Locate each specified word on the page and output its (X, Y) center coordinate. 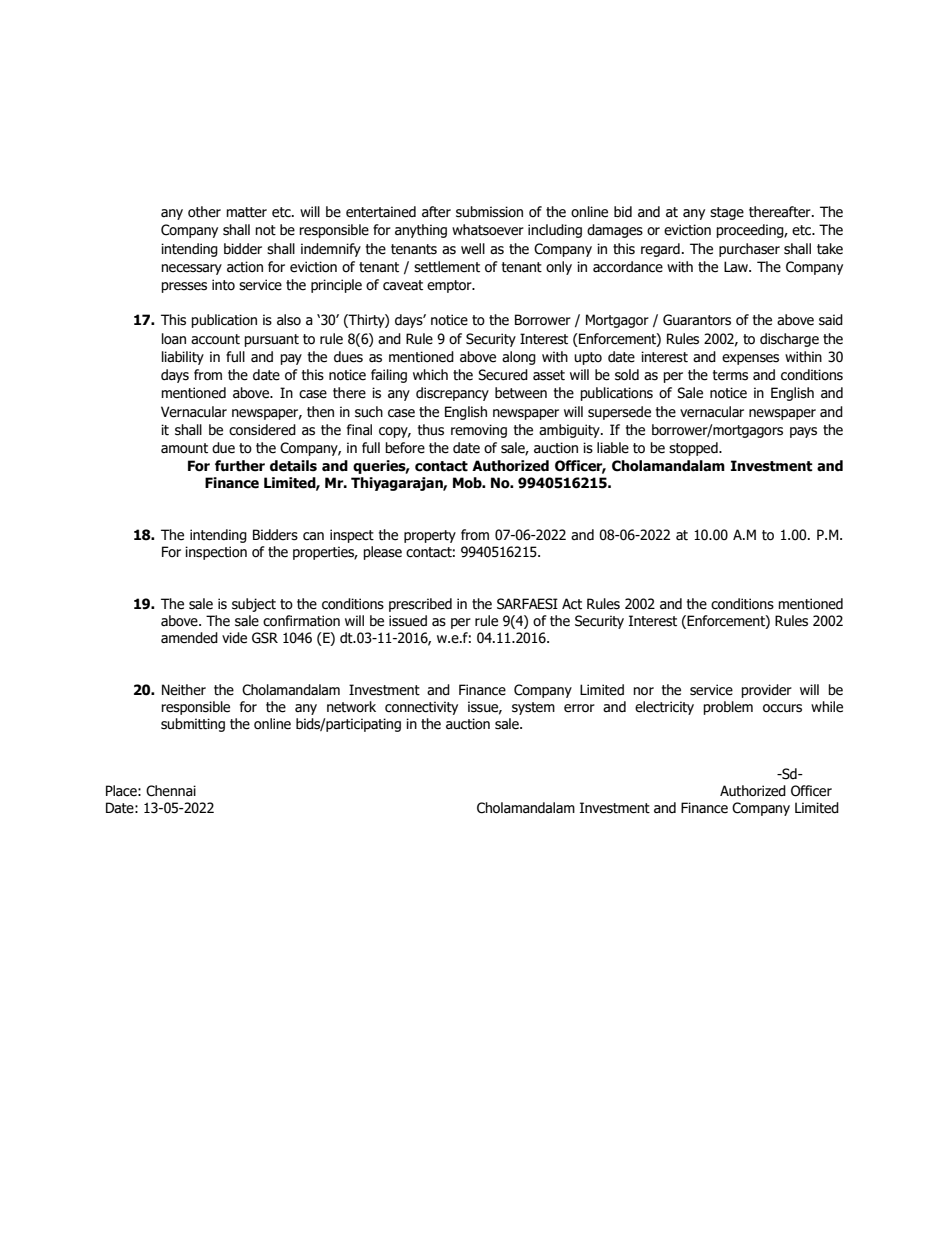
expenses (750, 359)
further (240, 466)
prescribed (420, 605)
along (519, 358)
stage (727, 213)
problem (728, 708)
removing (479, 431)
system (533, 708)
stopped (694, 449)
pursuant (271, 340)
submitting (193, 725)
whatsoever (488, 230)
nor (643, 691)
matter (246, 212)
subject (254, 605)
